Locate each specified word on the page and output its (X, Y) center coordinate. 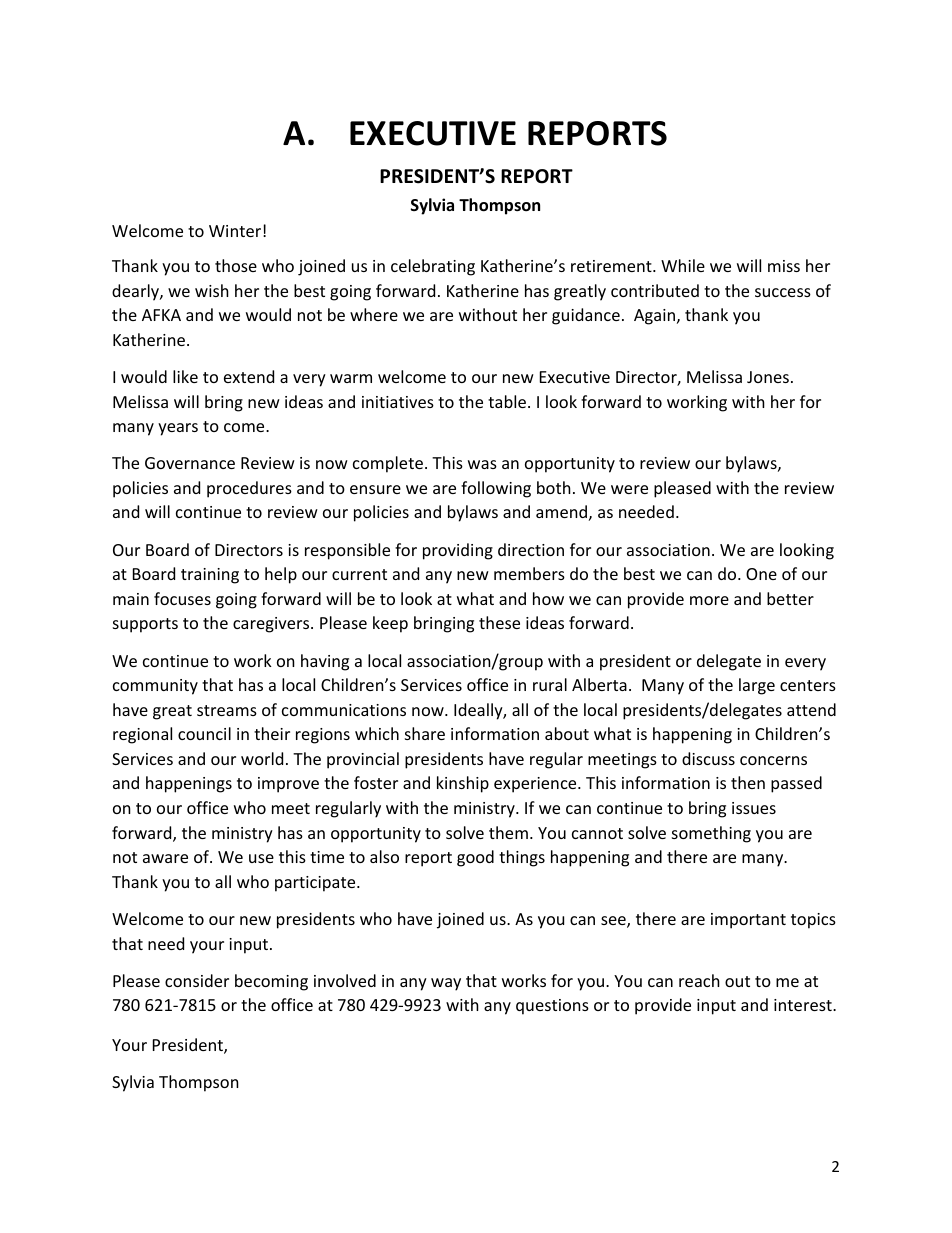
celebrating (433, 267)
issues (754, 808)
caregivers (272, 625)
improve (288, 785)
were (629, 489)
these (499, 622)
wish (212, 290)
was (482, 464)
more (709, 600)
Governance (190, 463)
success (783, 292)
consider (197, 980)
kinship (463, 784)
